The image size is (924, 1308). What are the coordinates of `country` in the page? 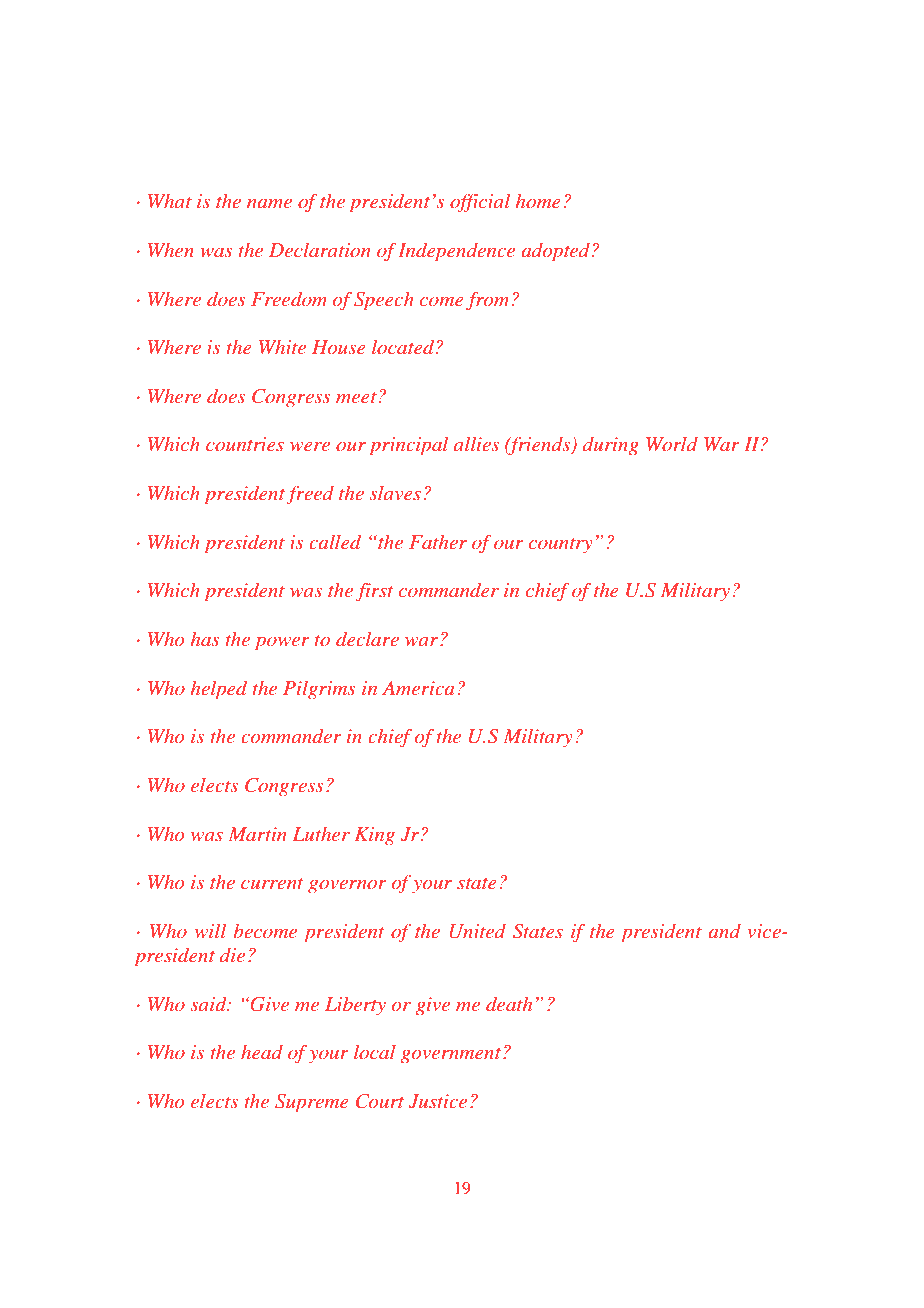 It's located at (561, 545).
